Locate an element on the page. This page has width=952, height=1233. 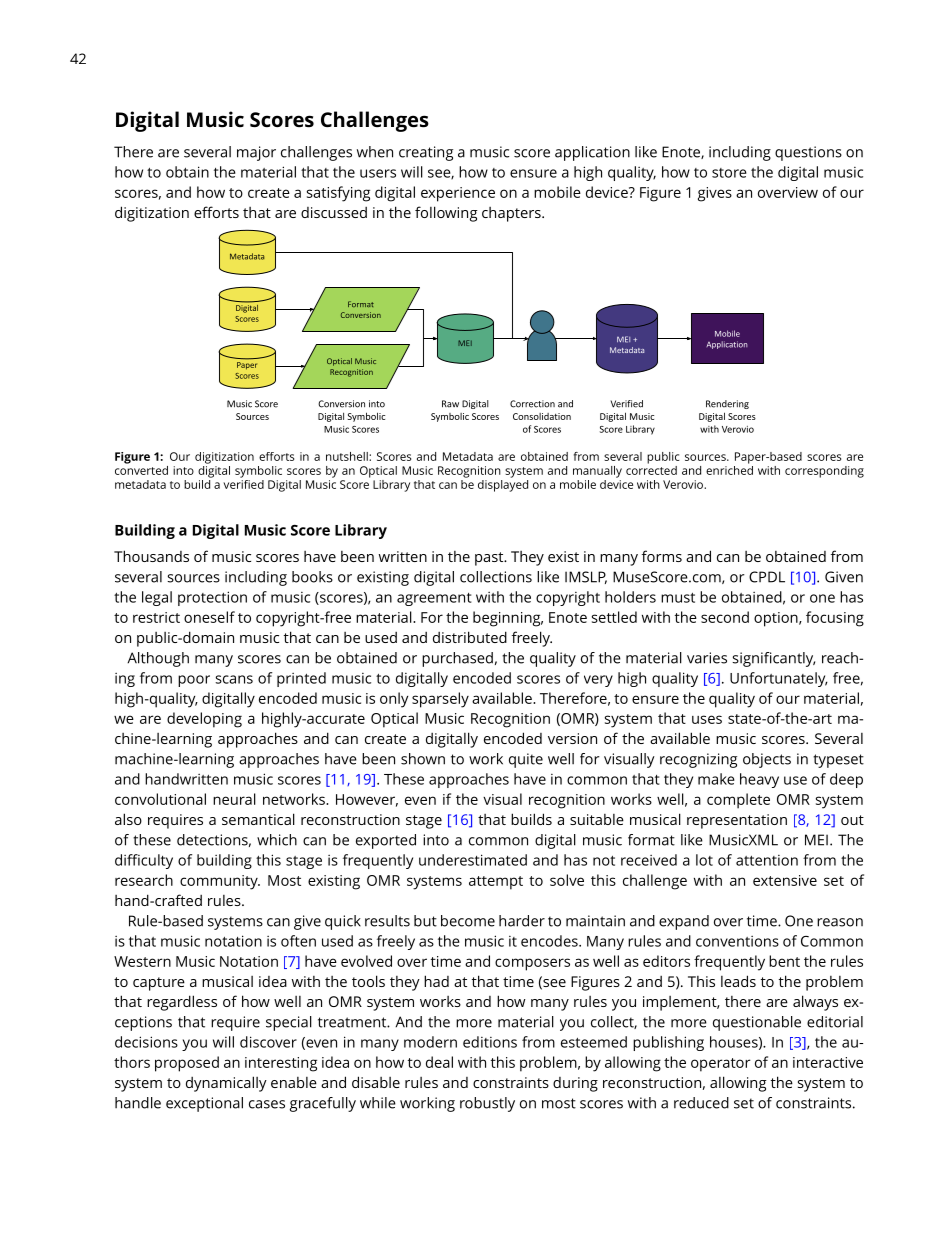
major is located at coordinates (256, 153).
